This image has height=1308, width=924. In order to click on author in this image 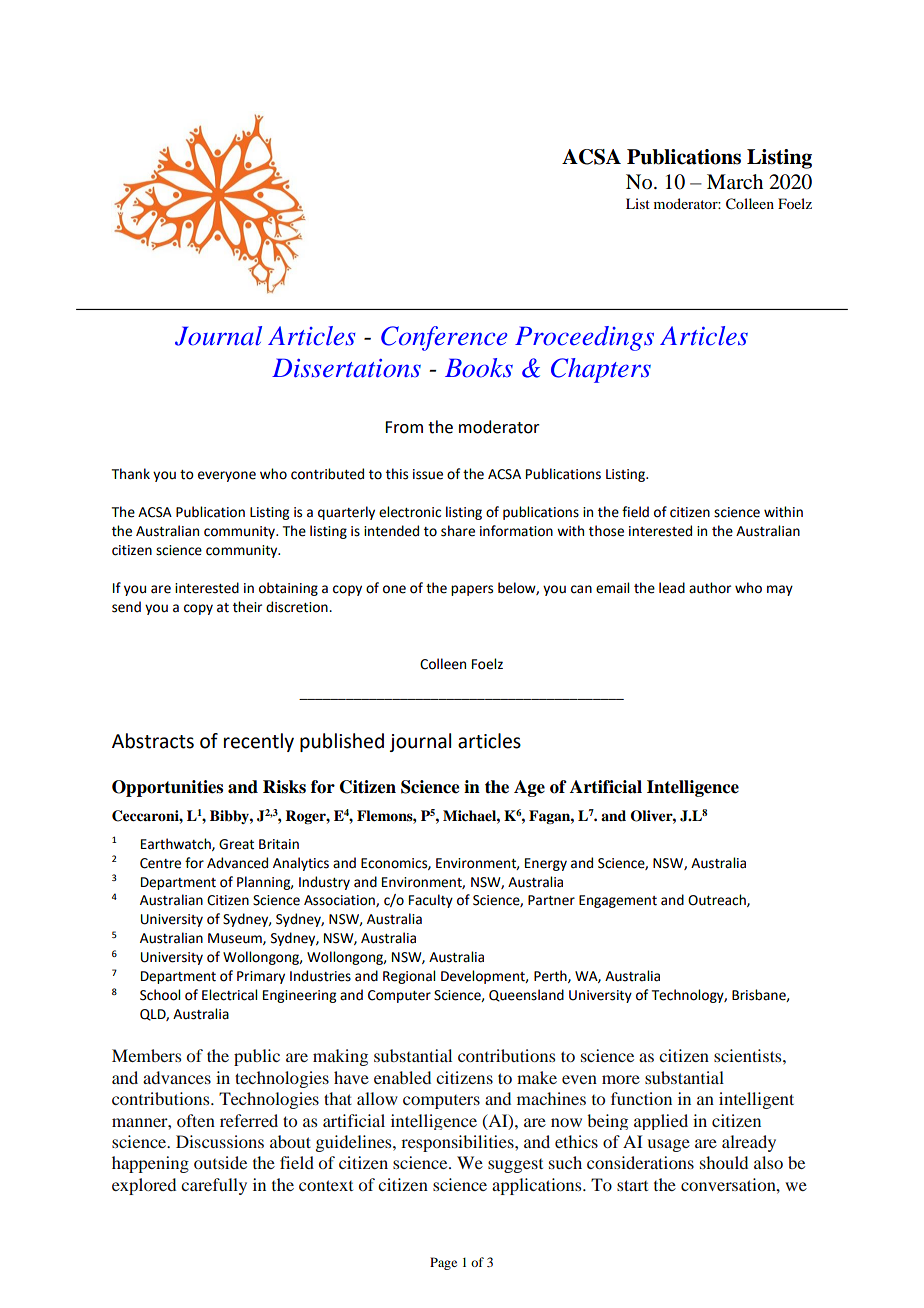, I will do `click(710, 588)`.
